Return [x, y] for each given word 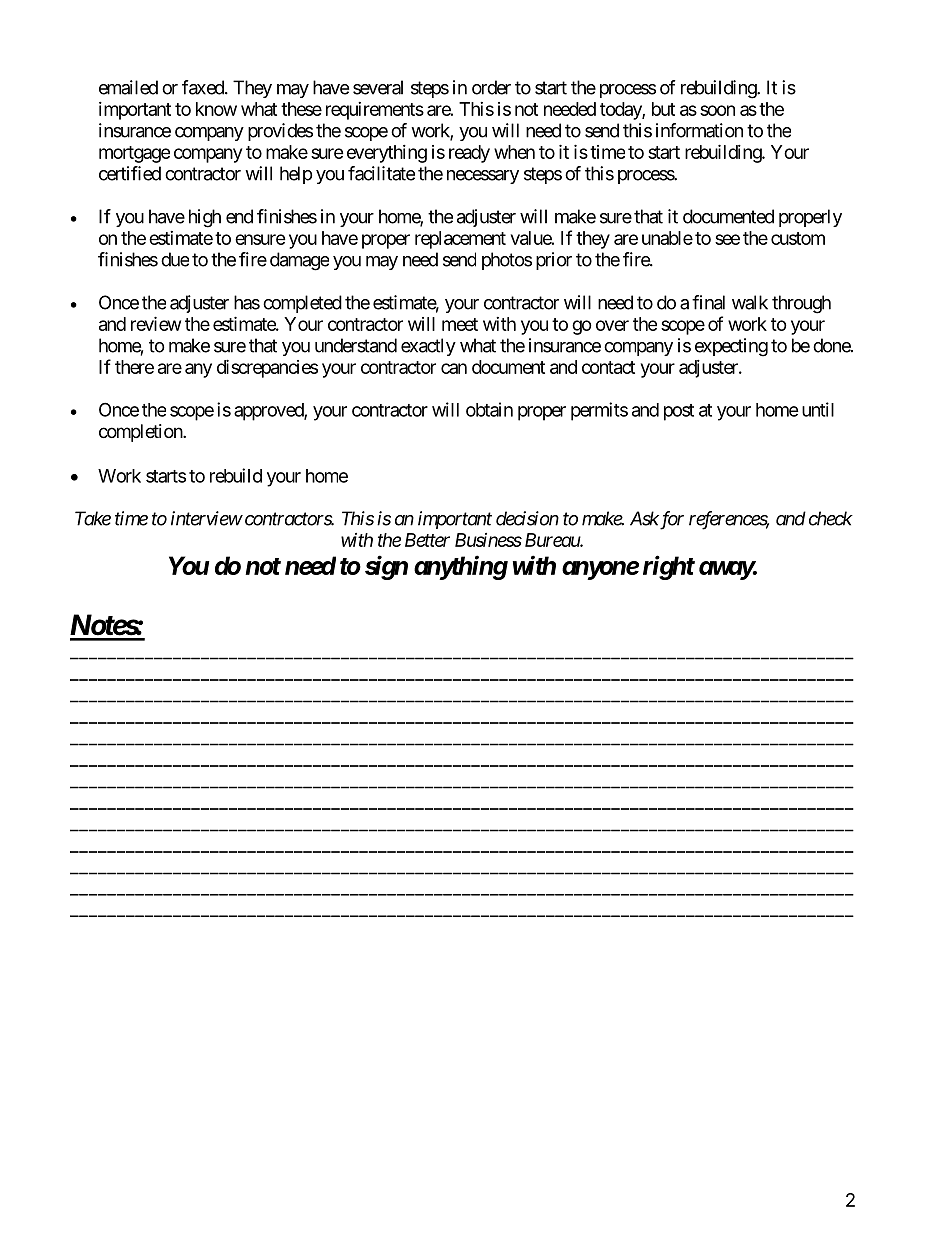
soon [717, 110]
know [216, 109]
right [669, 567]
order [491, 87]
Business [488, 540]
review [156, 323]
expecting [731, 347]
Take [93, 518]
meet [460, 324]
